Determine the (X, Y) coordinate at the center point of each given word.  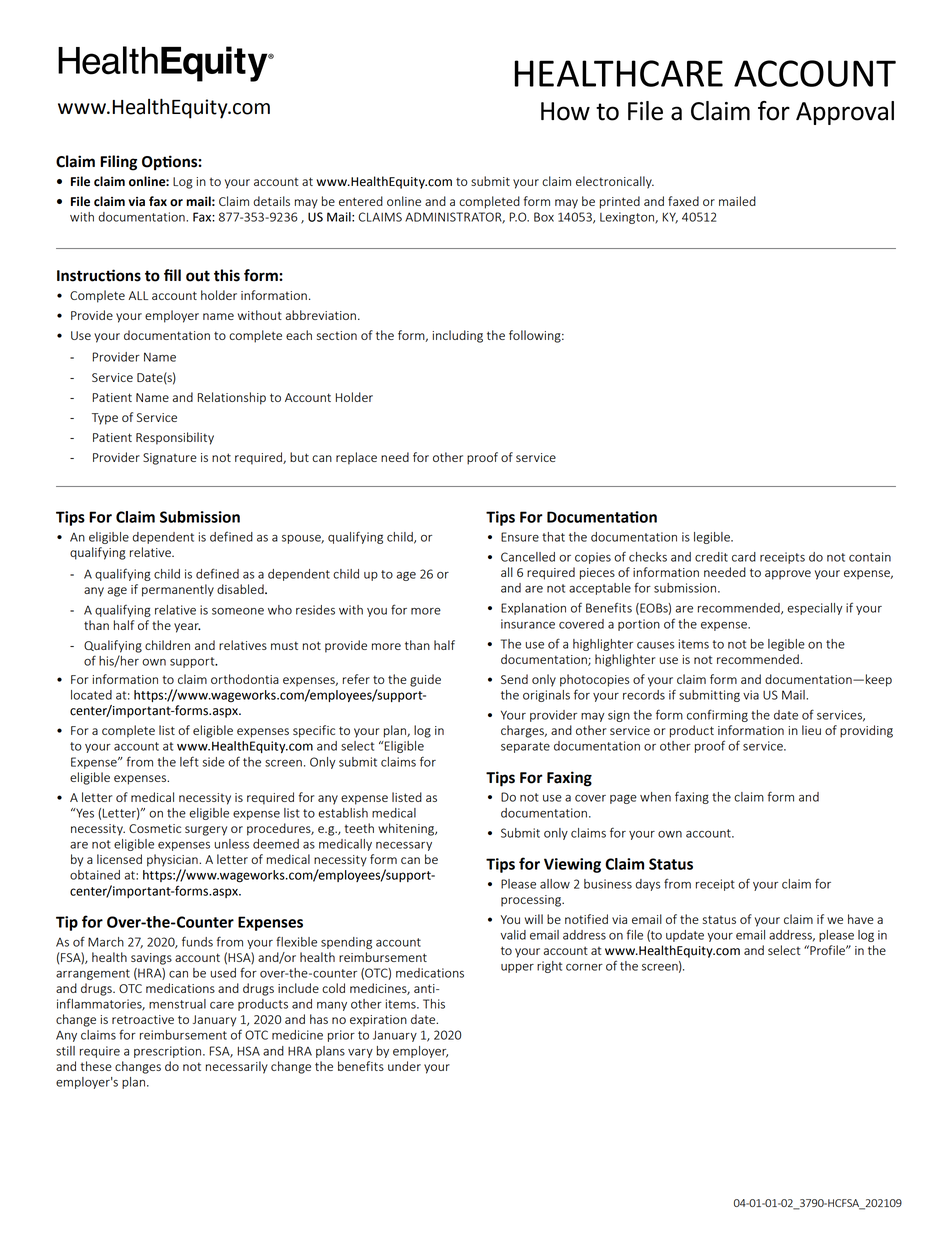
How (565, 111)
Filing (118, 163)
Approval (845, 113)
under (404, 1066)
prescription (169, 1052)
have (861, 919)
